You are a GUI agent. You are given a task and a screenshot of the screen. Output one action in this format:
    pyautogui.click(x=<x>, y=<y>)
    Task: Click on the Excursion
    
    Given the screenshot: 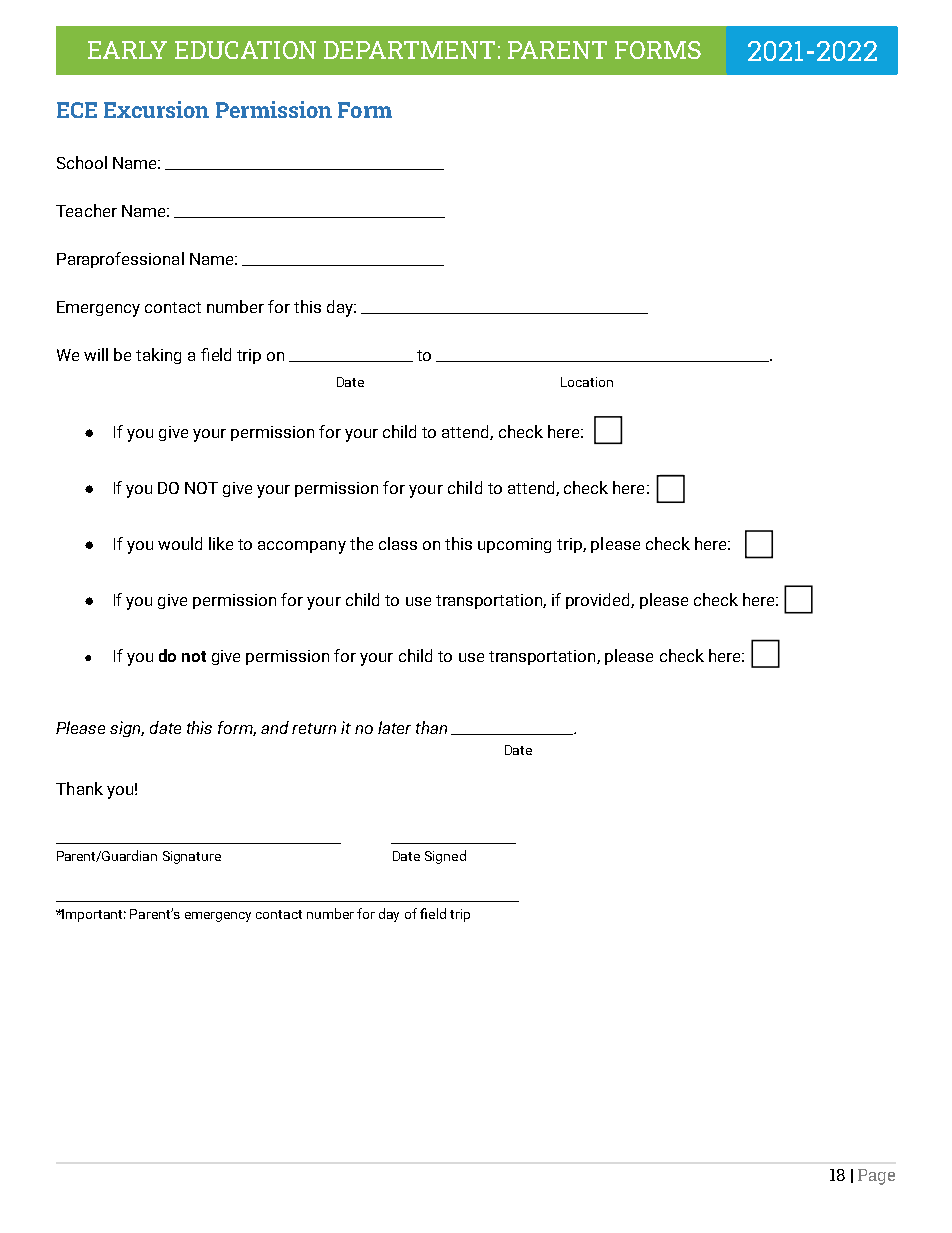 What is the action you would take?
    pyautogui.click(x=156, y=109)
